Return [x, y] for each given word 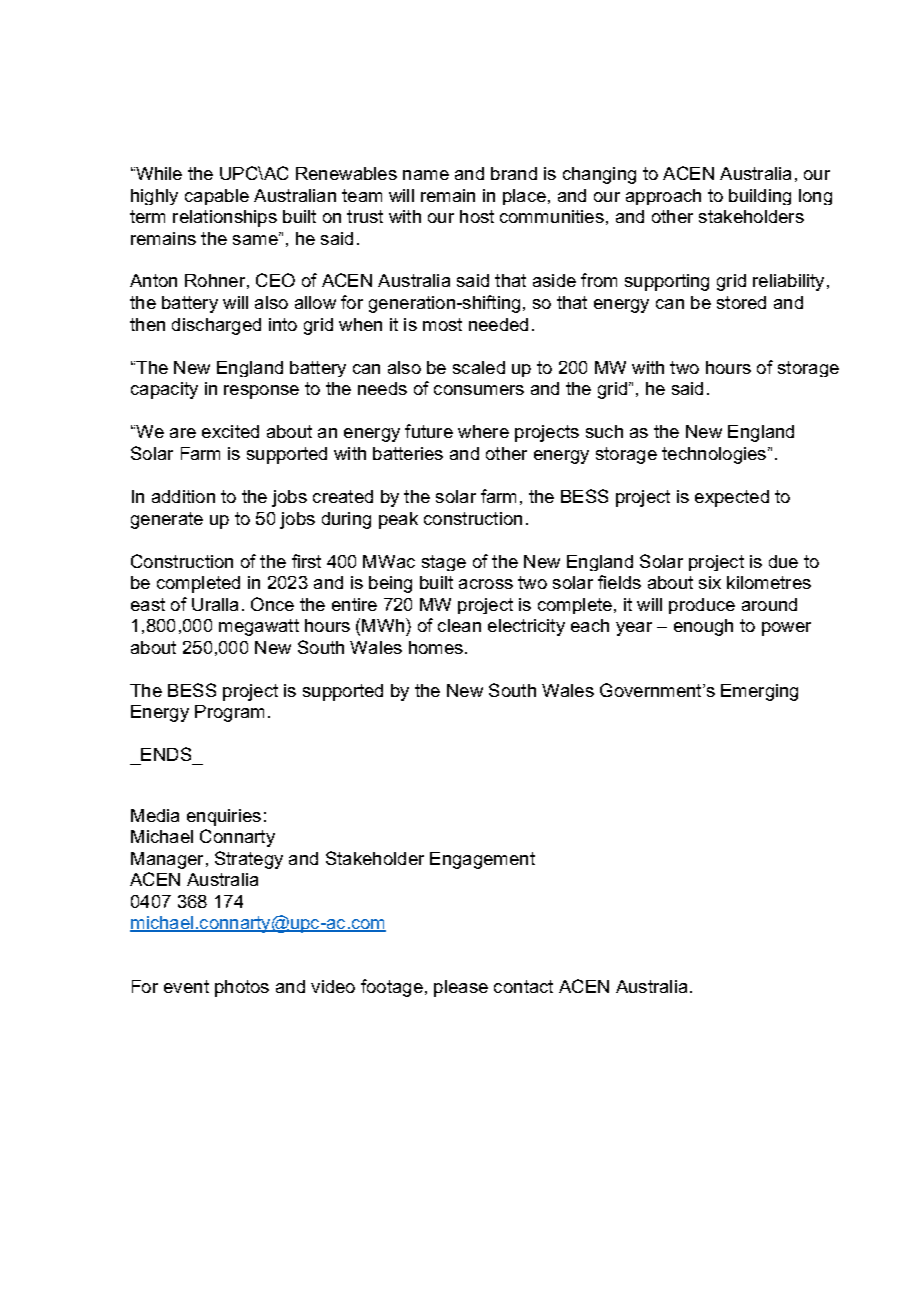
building [760, 197]
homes [436, 647]
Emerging [759, 692]
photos [242, 988]
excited [230, 431]
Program [229, 713]
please [461, 988]
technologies [715, 455]
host [477, 216]
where [483, 431]
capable [217, 197]
